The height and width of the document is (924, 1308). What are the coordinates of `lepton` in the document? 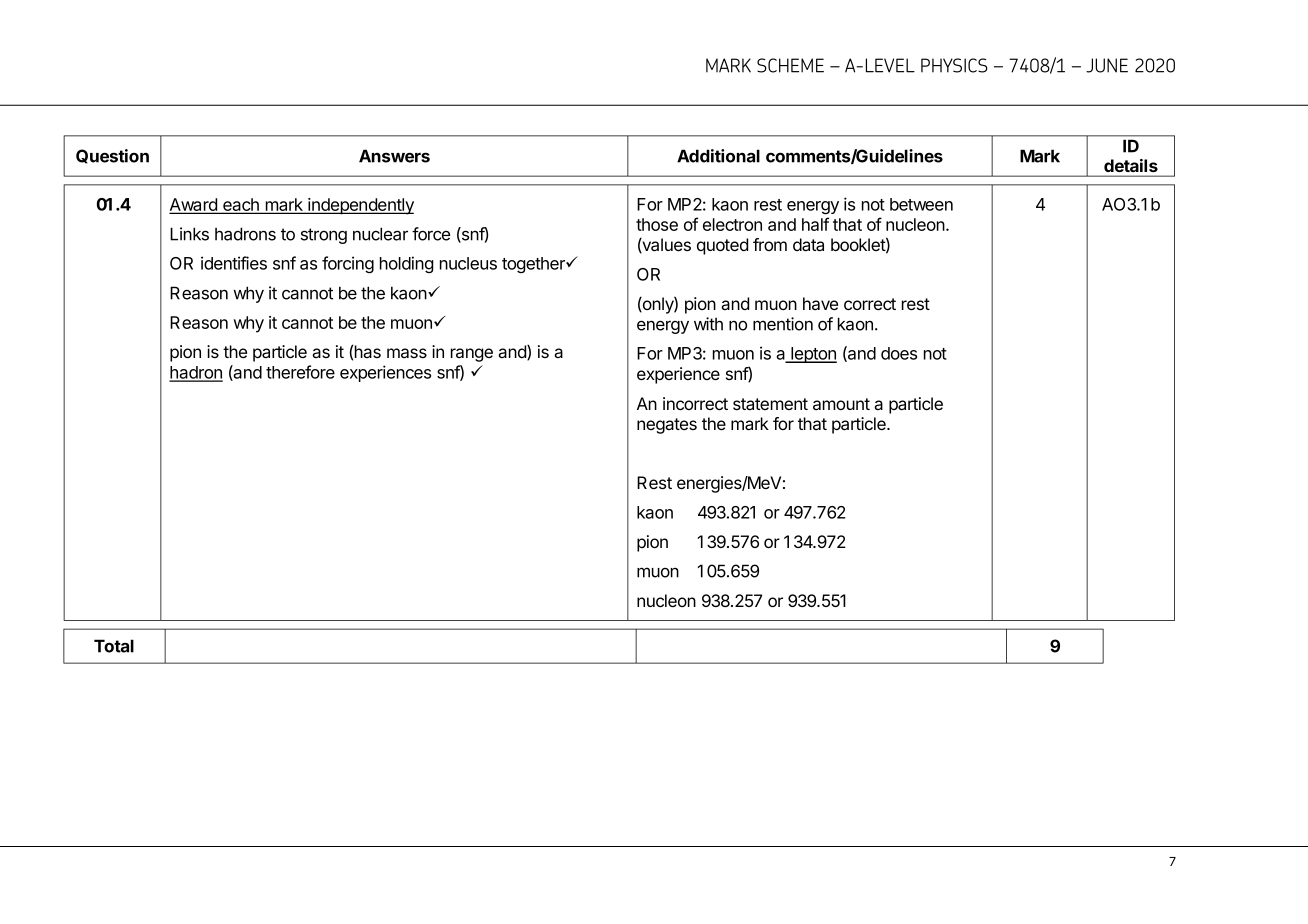 It's located at (813, 355).
